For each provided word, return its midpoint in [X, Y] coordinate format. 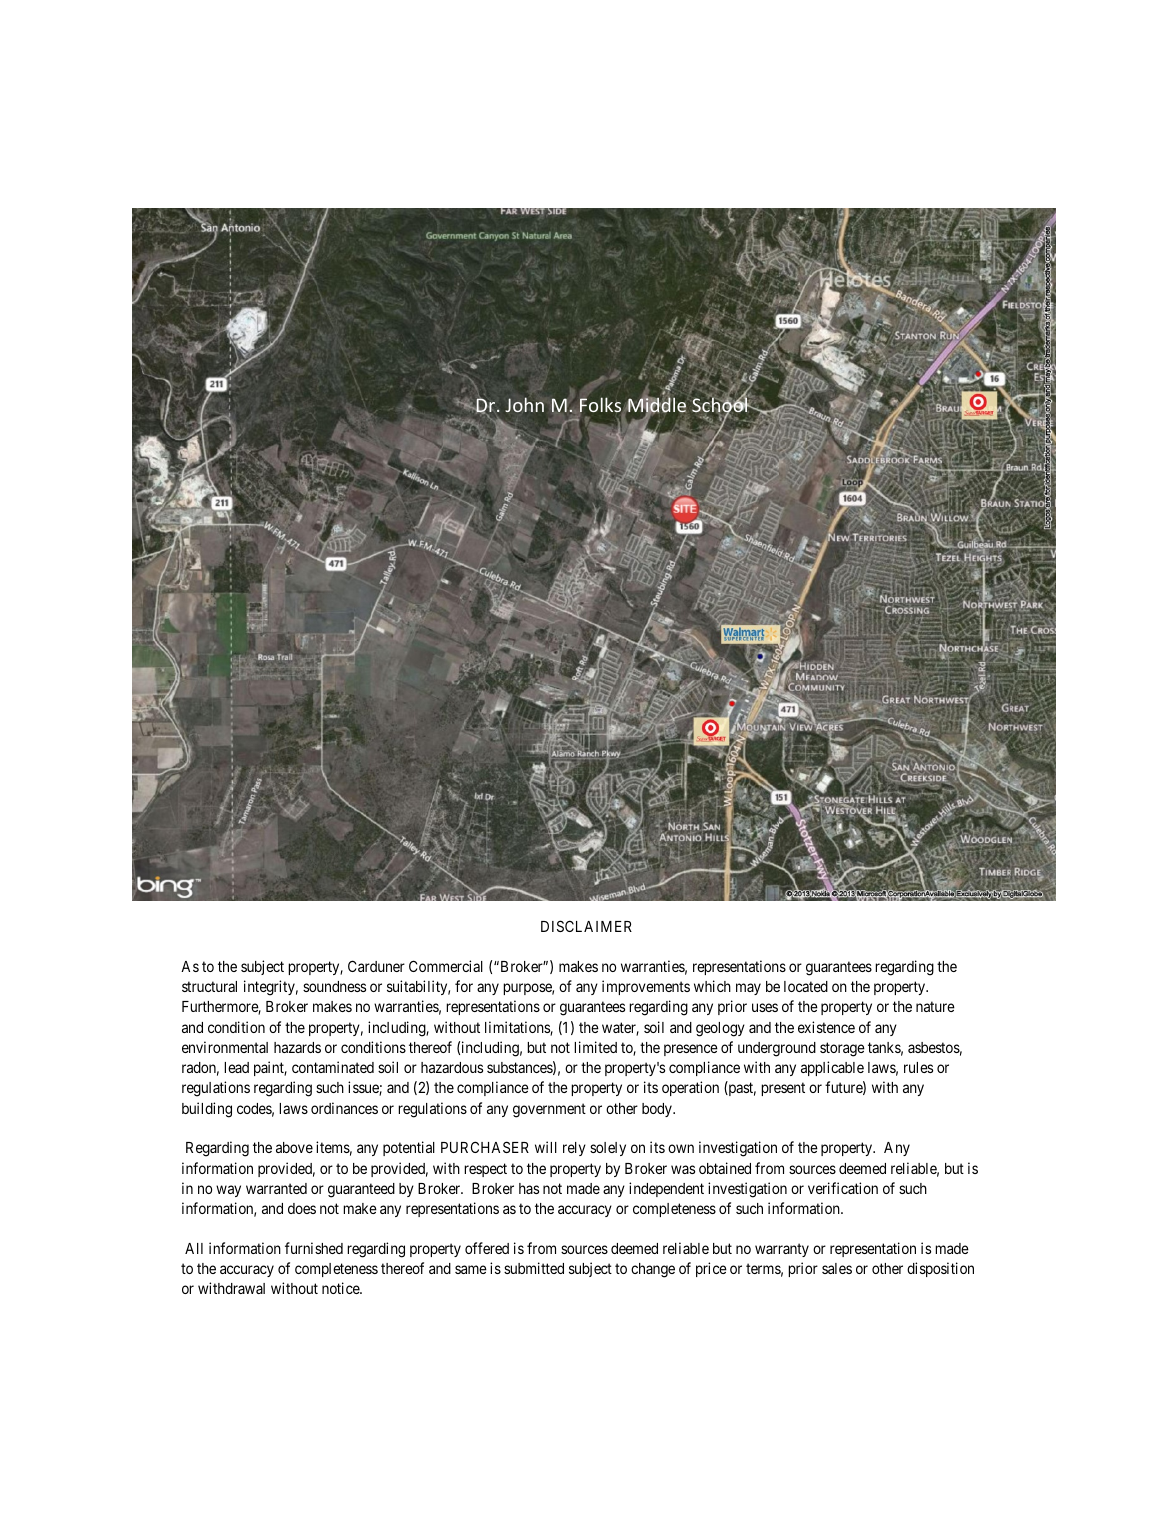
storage [842, 1049]
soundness [334, 986]
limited [595, 1047]
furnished [314, 1248]
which [712, 986]
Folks [601, 406]
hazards [297, 1047]
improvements [646, 987]
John [524, 404]
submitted [534, 1268]
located [806, 986]
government [549, 1110]
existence [826, 1027]
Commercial [446, 966]
